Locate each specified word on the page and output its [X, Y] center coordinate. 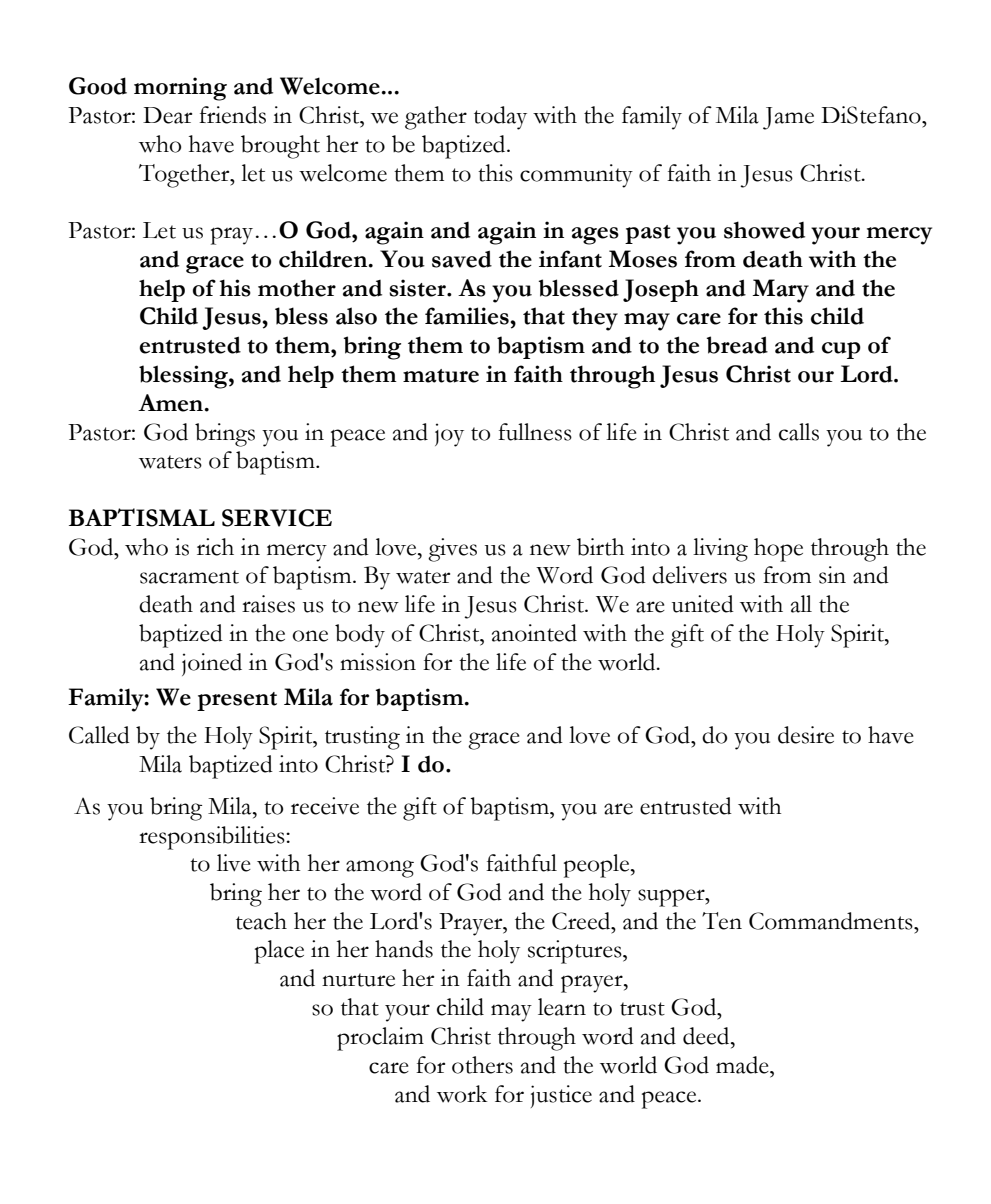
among [380, 869]
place [279, 952]
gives [452, 550]
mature [441, 376]
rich [215, 547]
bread [737, 345]
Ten [722, 921]
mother [297, 288]
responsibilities [213, 838]
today [500, 118]
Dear [167, 115]
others [482, 1065]
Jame [788, 118]
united [703, 604]
